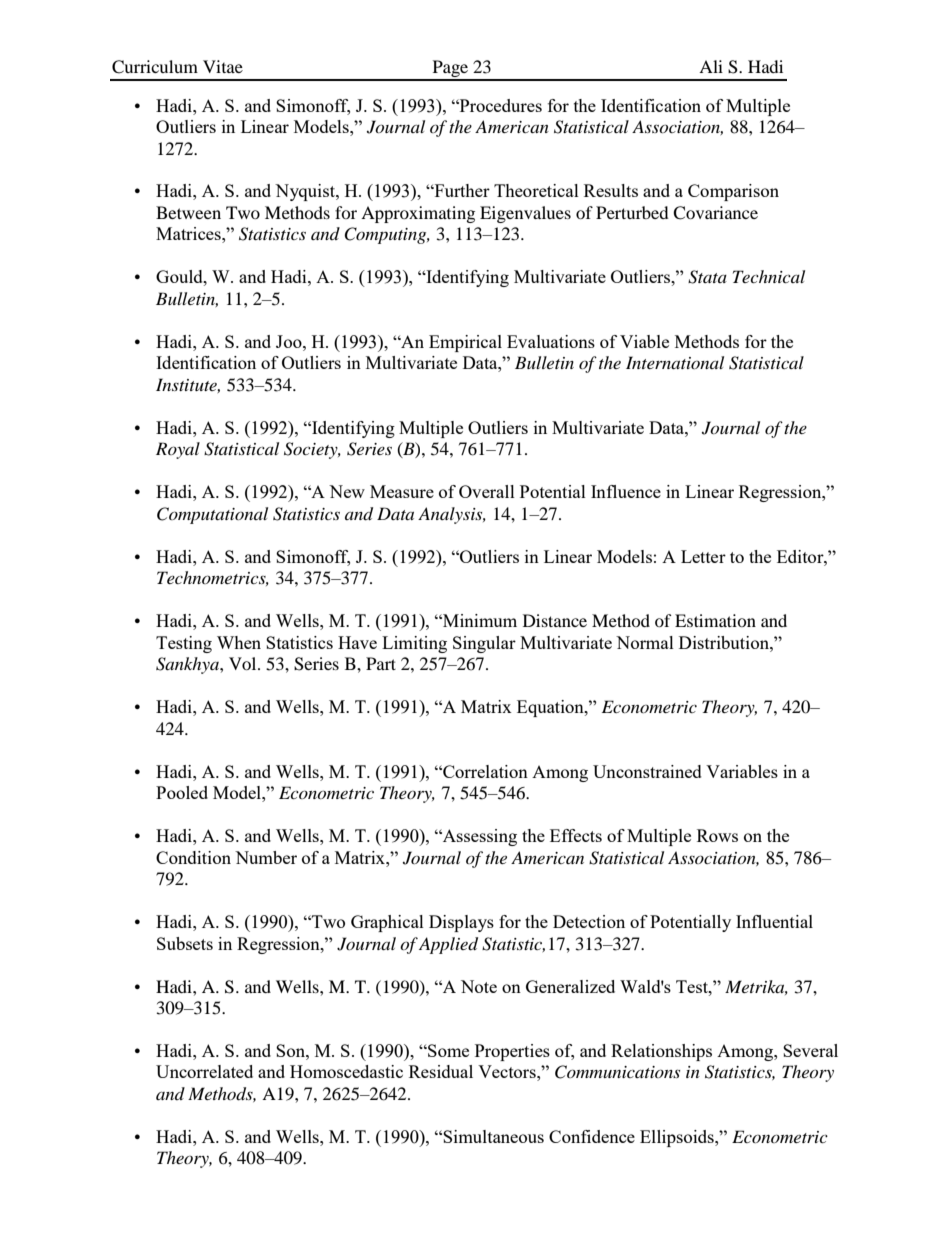 The width and height of the image is (952, 1233). What do you see at coordinates (450, 70) in the image?
I see `Page` at bounding box center [450, 70].
